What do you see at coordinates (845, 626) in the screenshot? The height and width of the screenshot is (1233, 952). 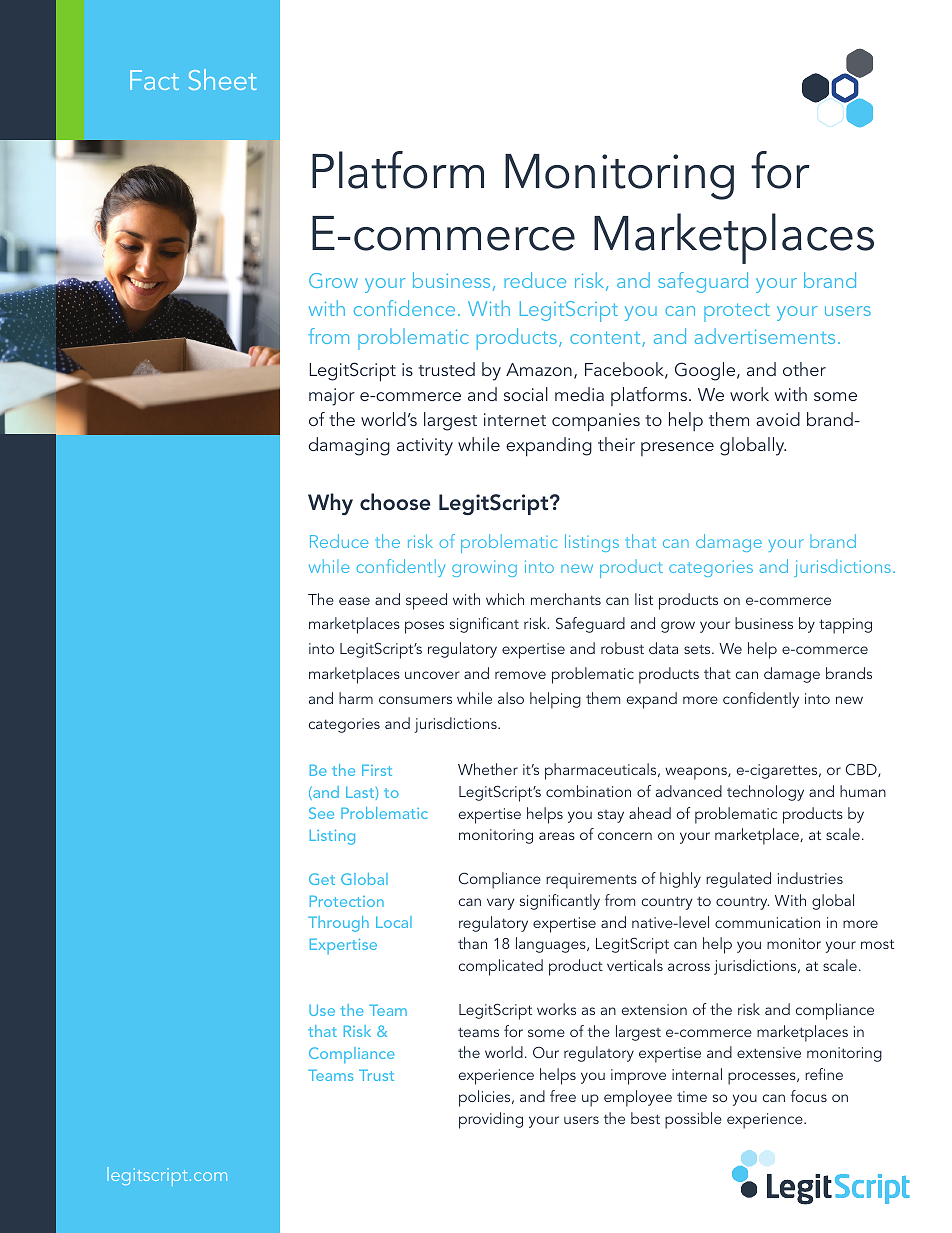 I see `tapping` at bounding box center [845, 626].
